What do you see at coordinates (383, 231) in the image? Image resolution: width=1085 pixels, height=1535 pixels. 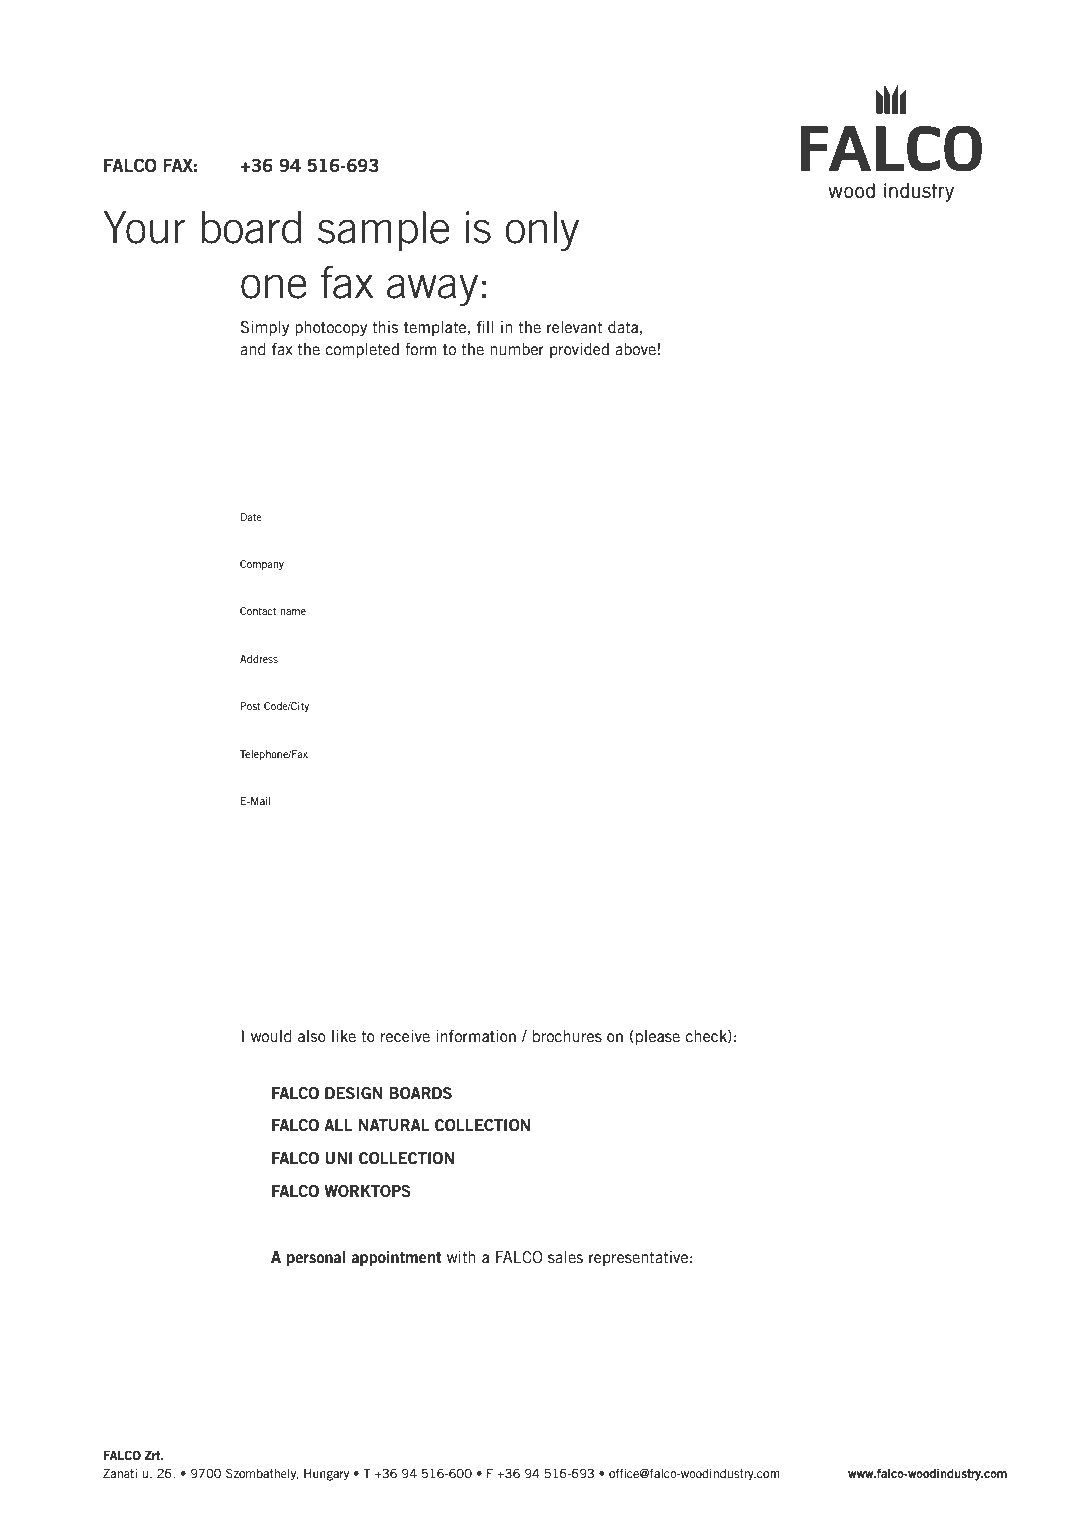 I see `sample` at bounding box center [383, 231].
